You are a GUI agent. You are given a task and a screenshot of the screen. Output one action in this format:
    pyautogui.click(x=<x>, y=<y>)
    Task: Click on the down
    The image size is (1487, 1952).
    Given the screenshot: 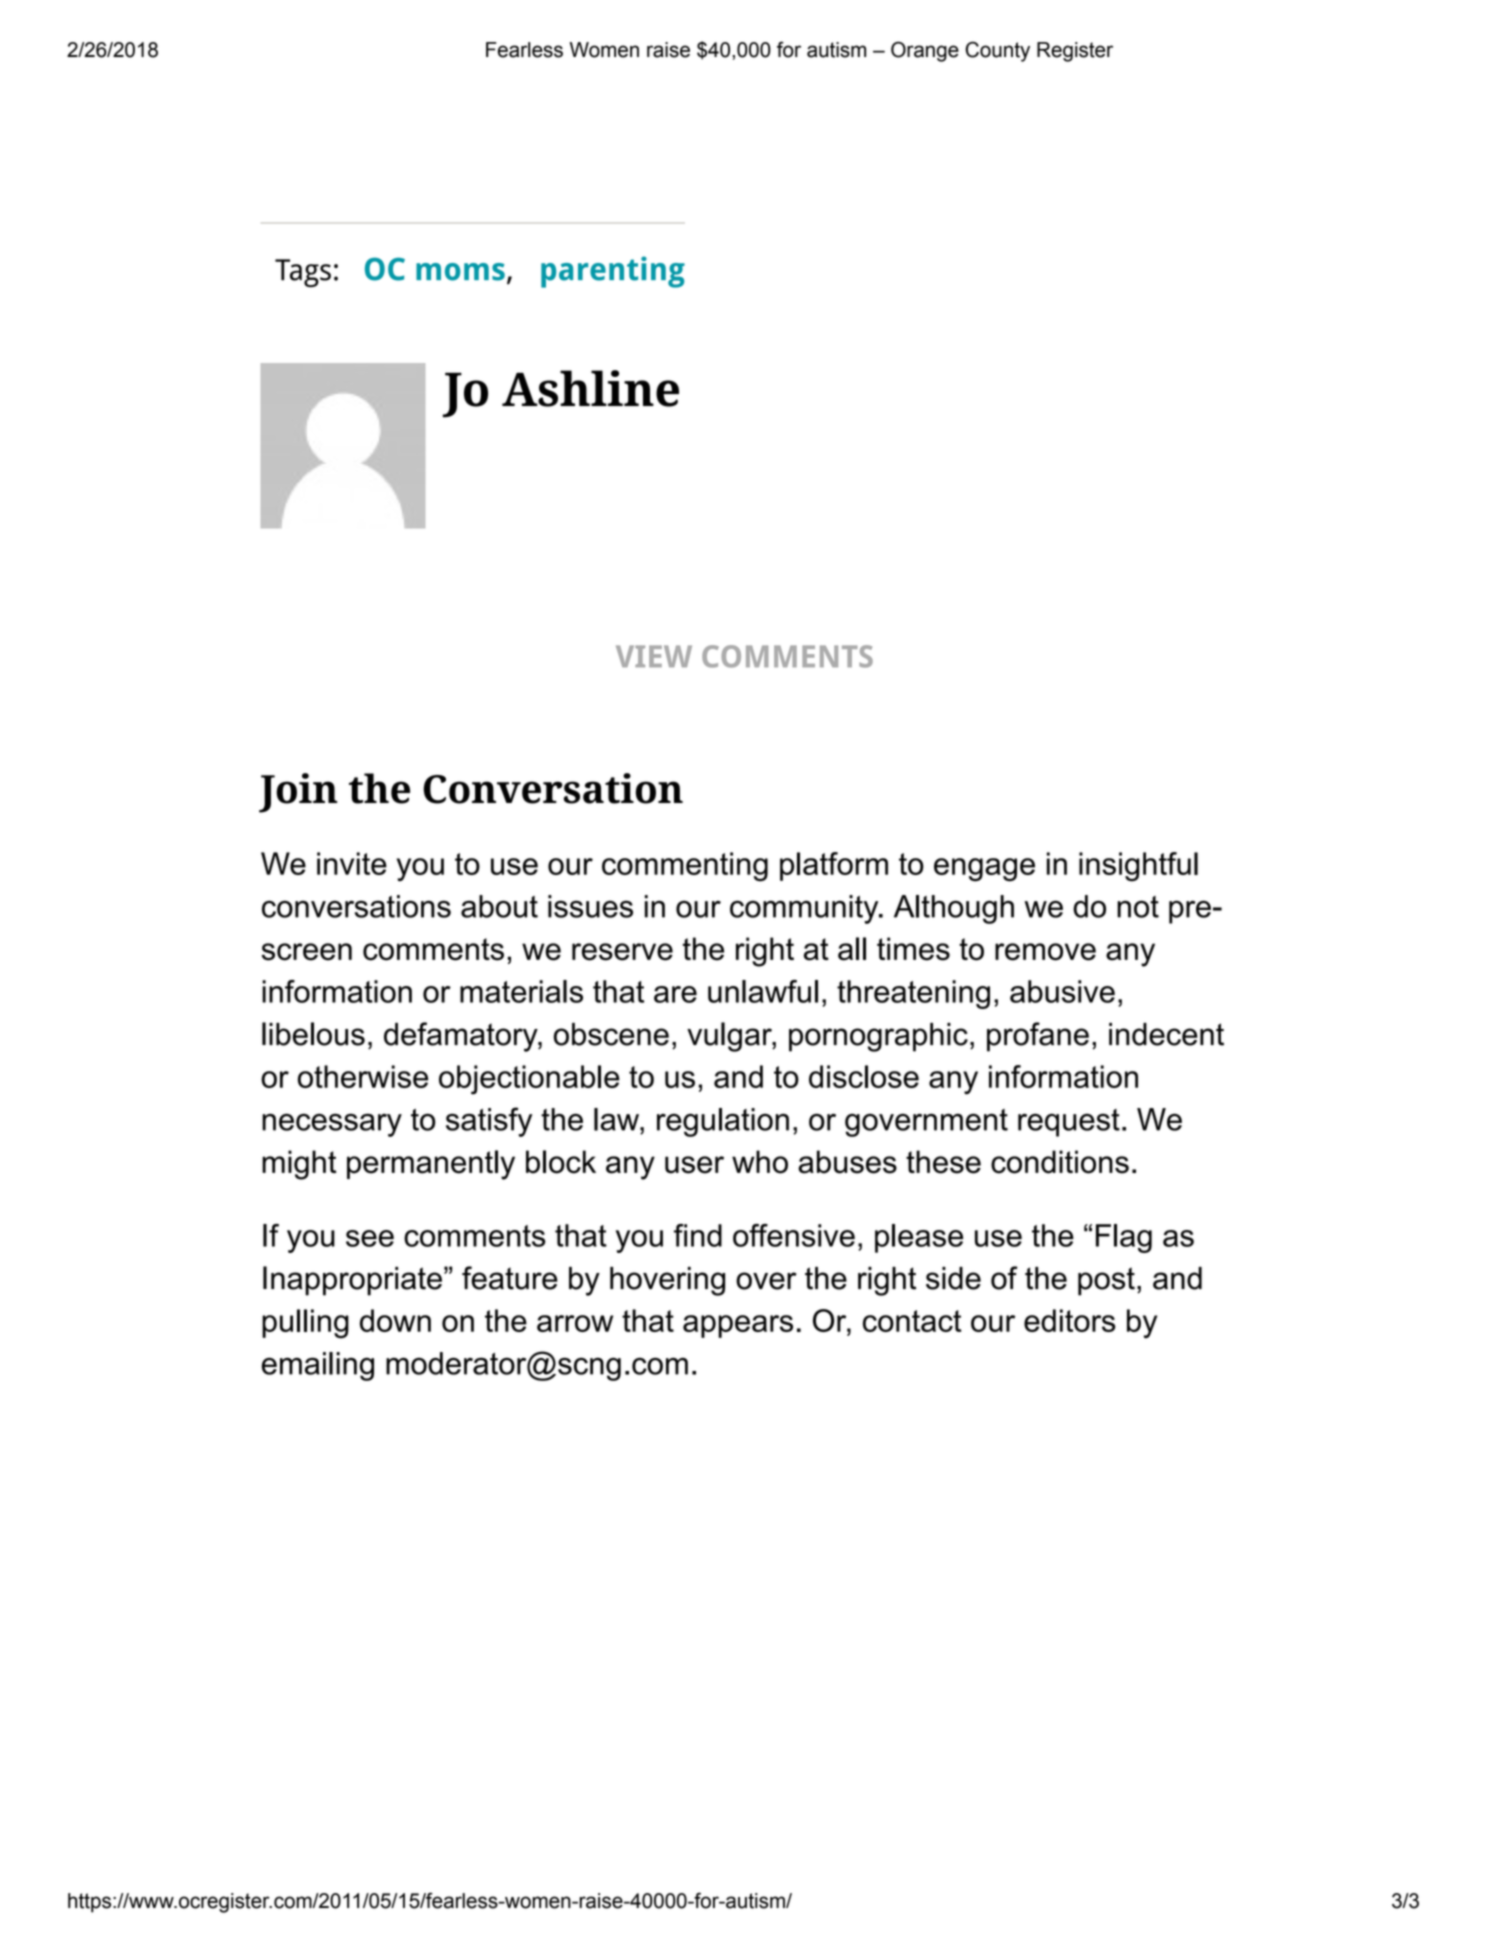 What is the action you would take?
    pyautogui.click(x=395, y=1320)
